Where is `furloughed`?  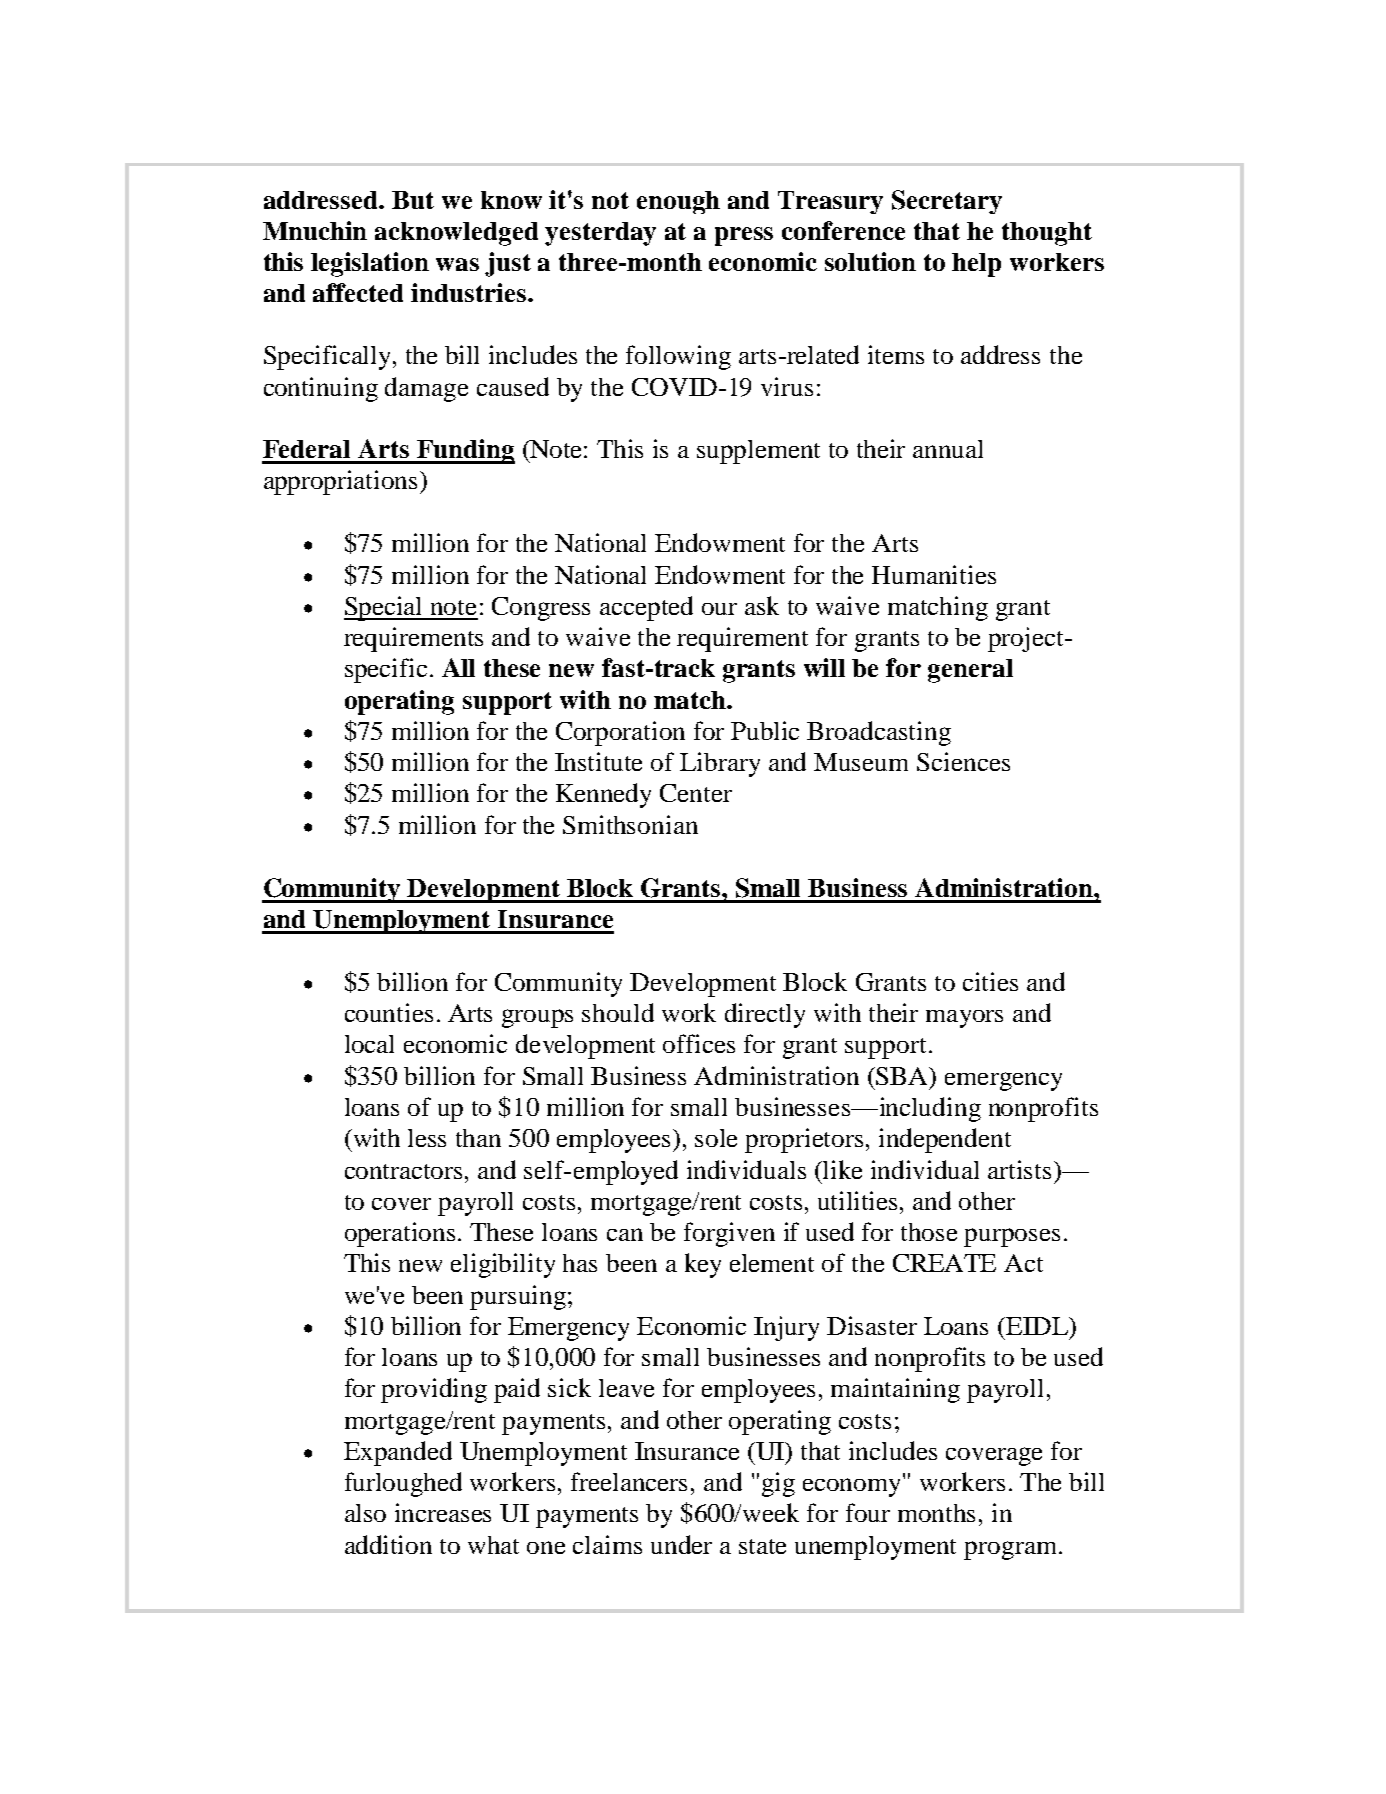 furloughed is located at coordinates (403, 1484).
